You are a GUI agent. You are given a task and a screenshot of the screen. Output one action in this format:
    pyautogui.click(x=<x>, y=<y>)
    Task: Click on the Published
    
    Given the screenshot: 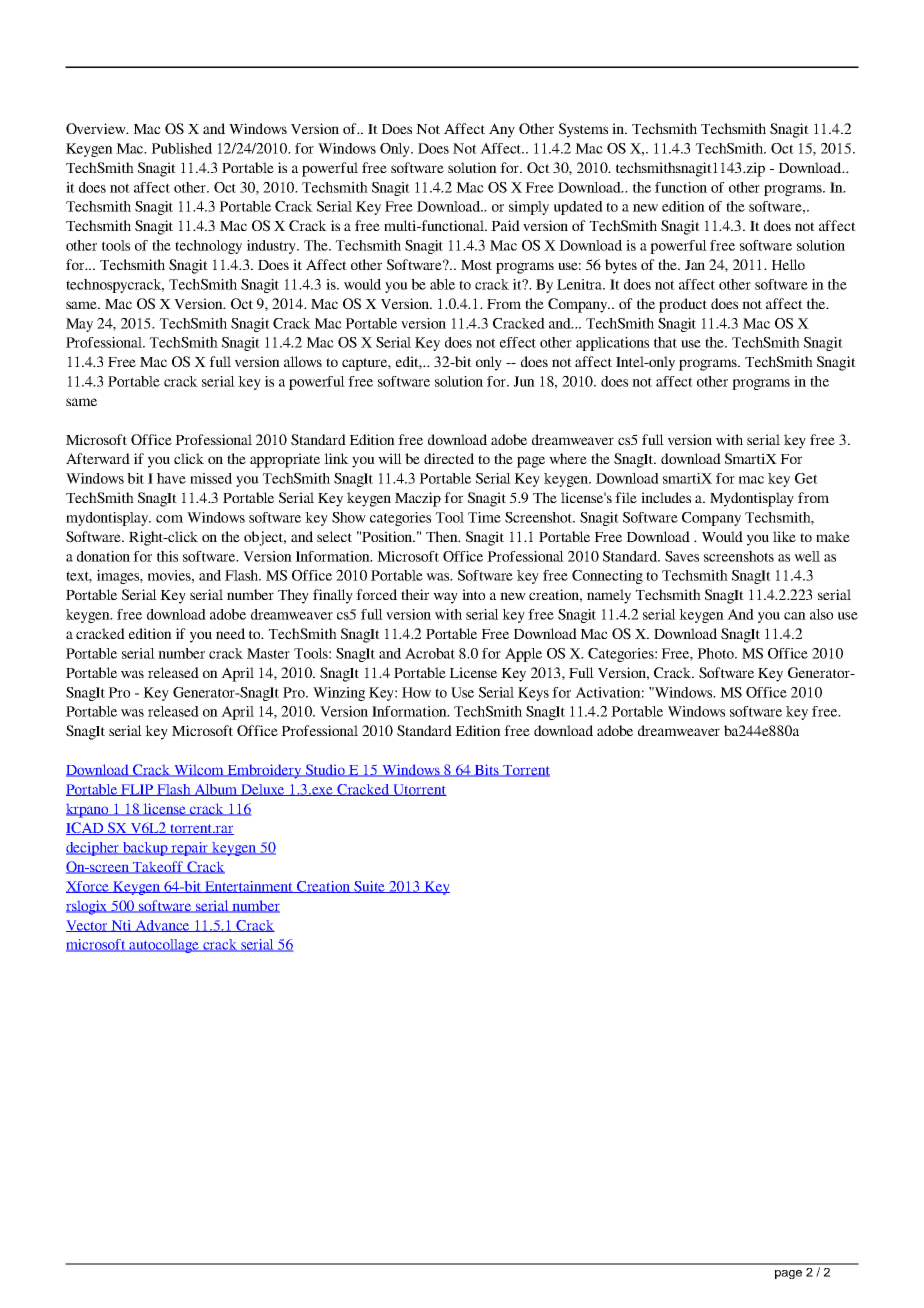 What is the action you would take?
    pyautogui.click(x=181, y=148)
